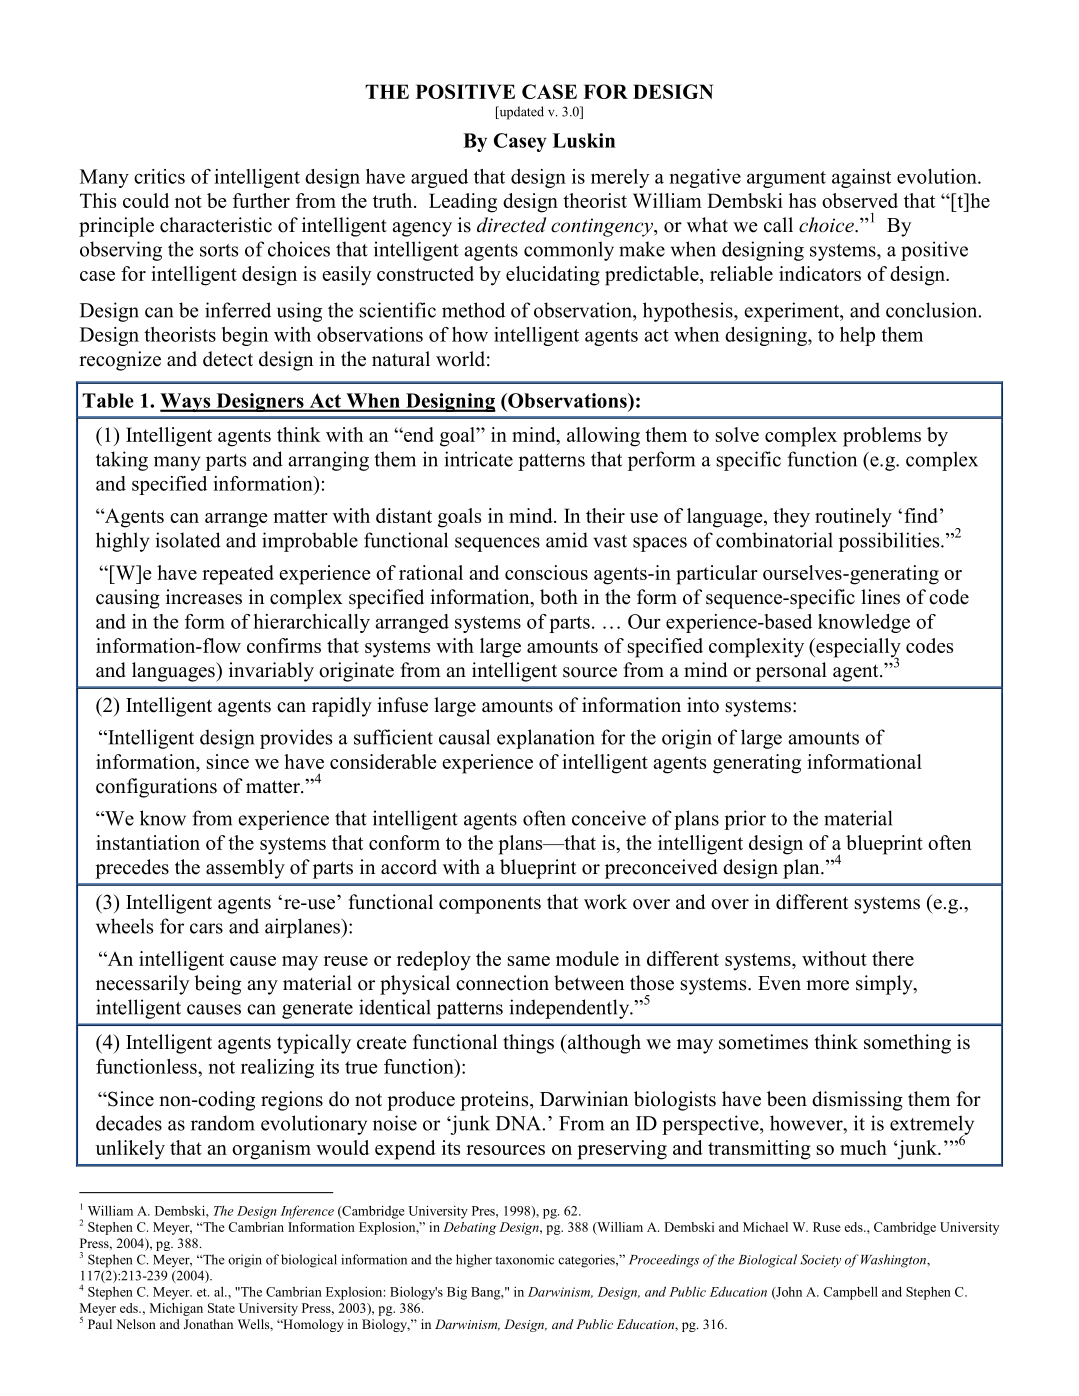  Describe the element at coordinates (221, 1308) in the image. I see `State` at that location.
